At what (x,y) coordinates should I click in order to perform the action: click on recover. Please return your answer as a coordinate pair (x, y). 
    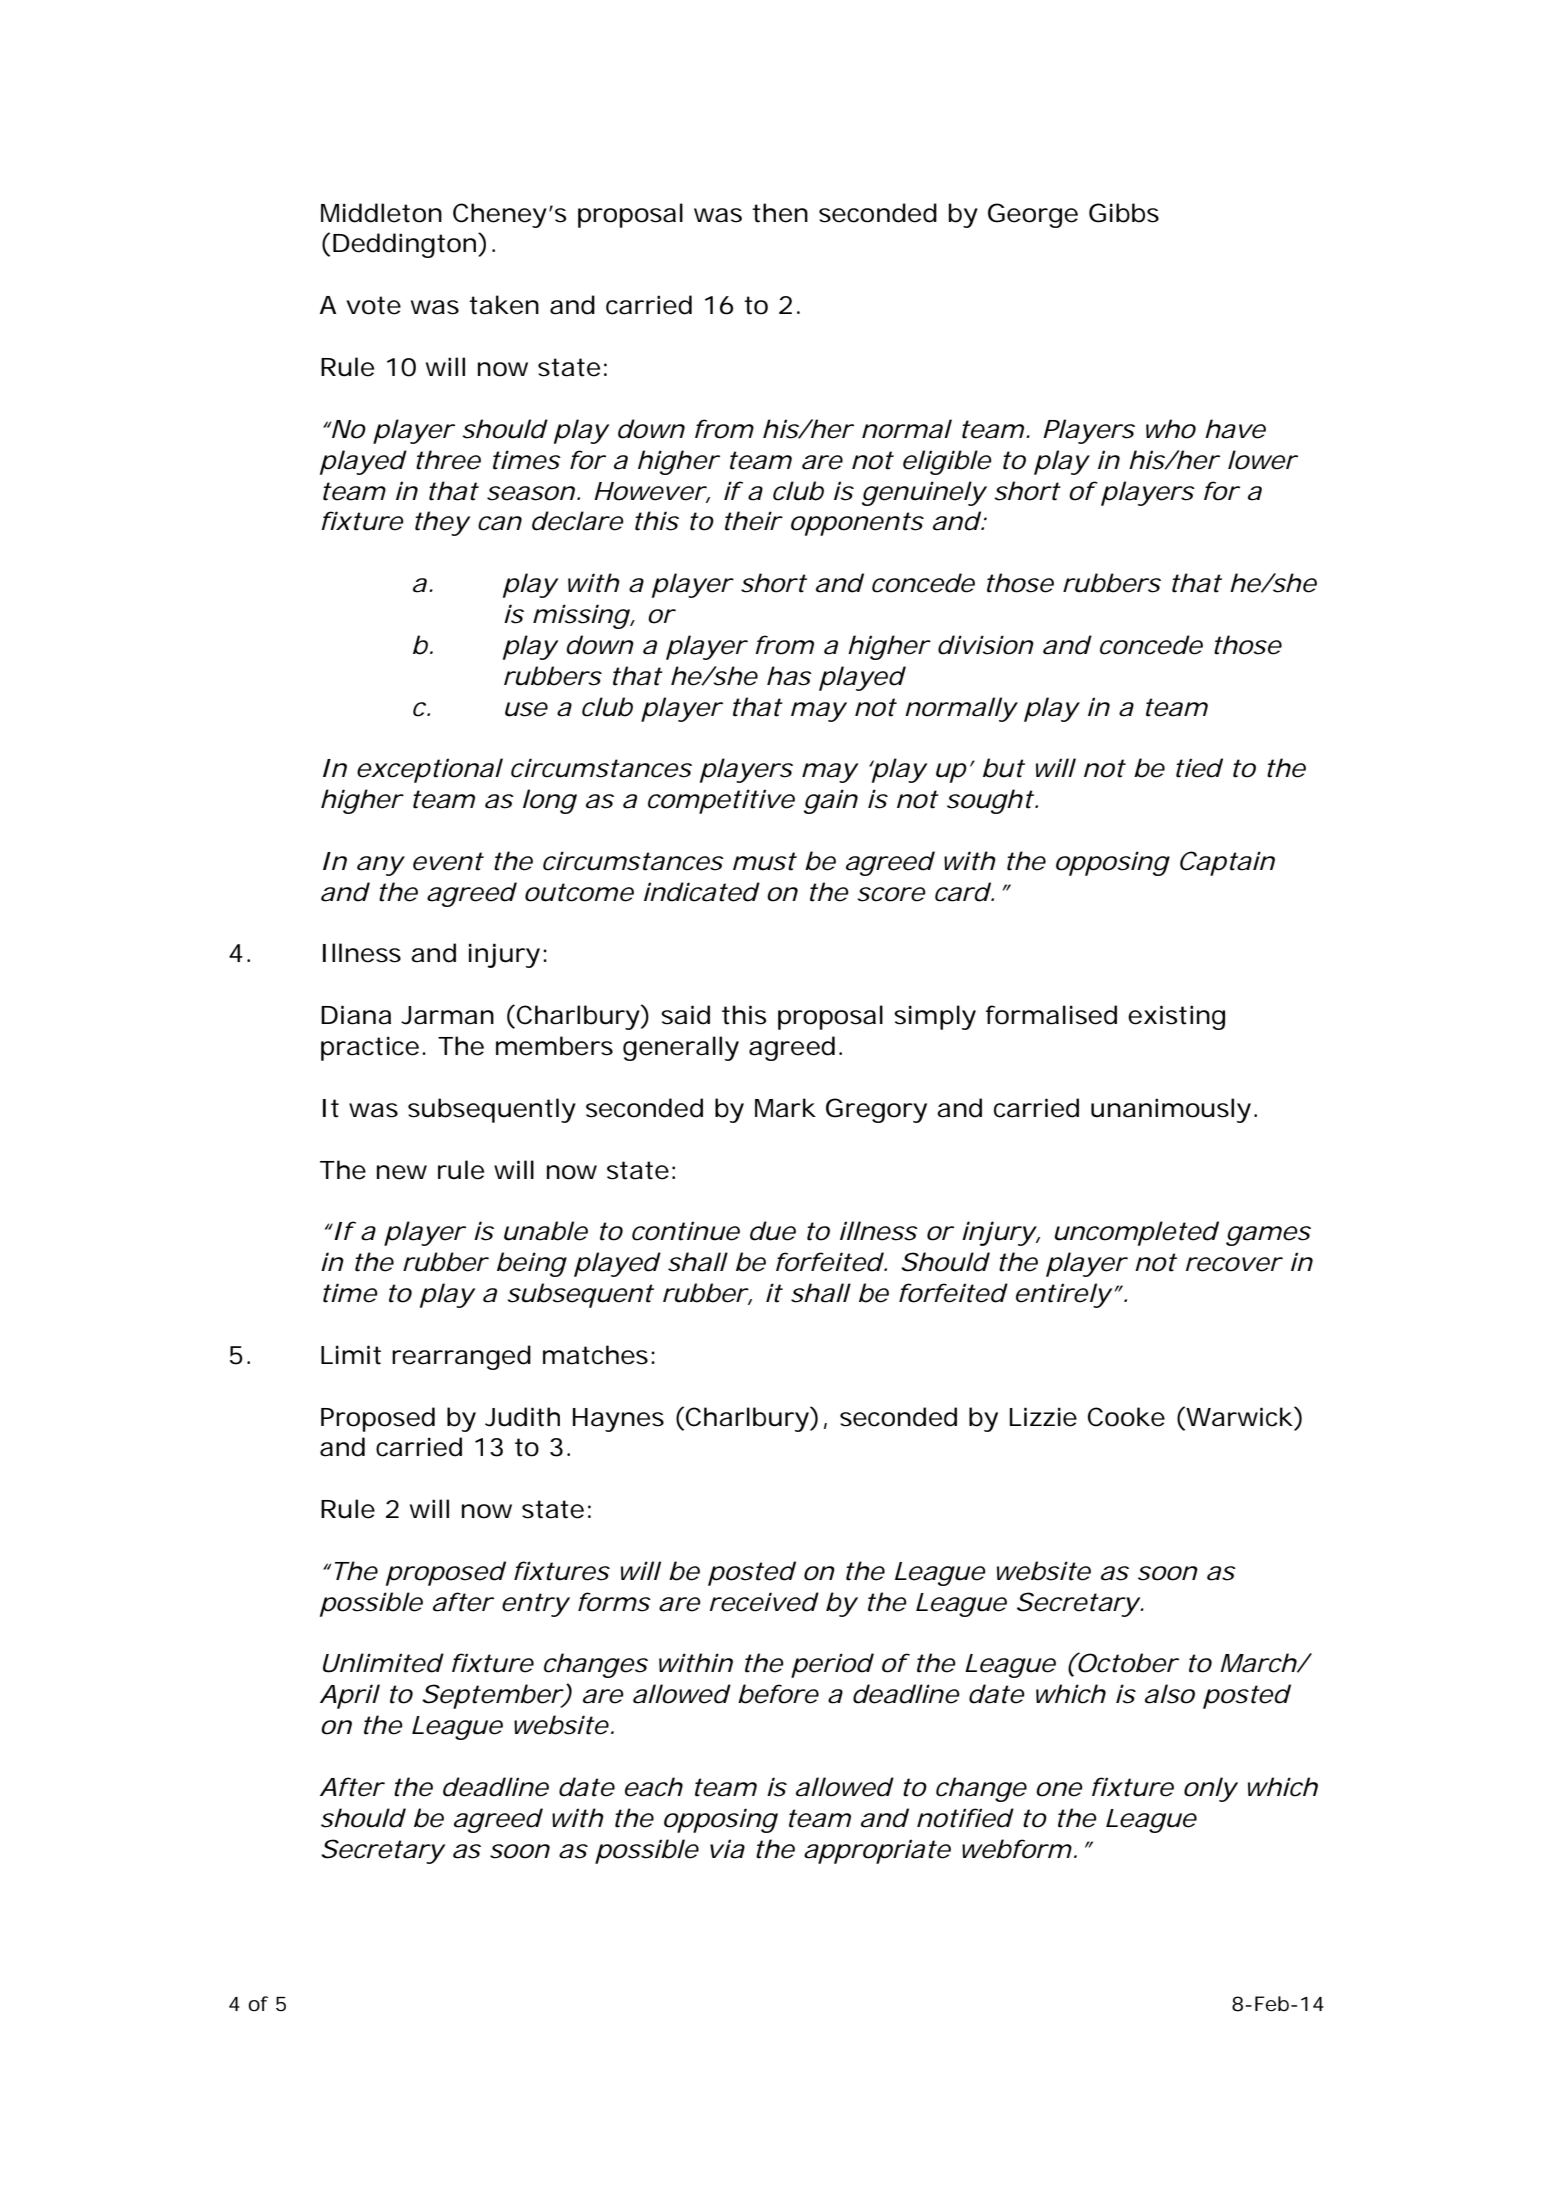
    Looking at the image, I should click on (1234, 1264).
